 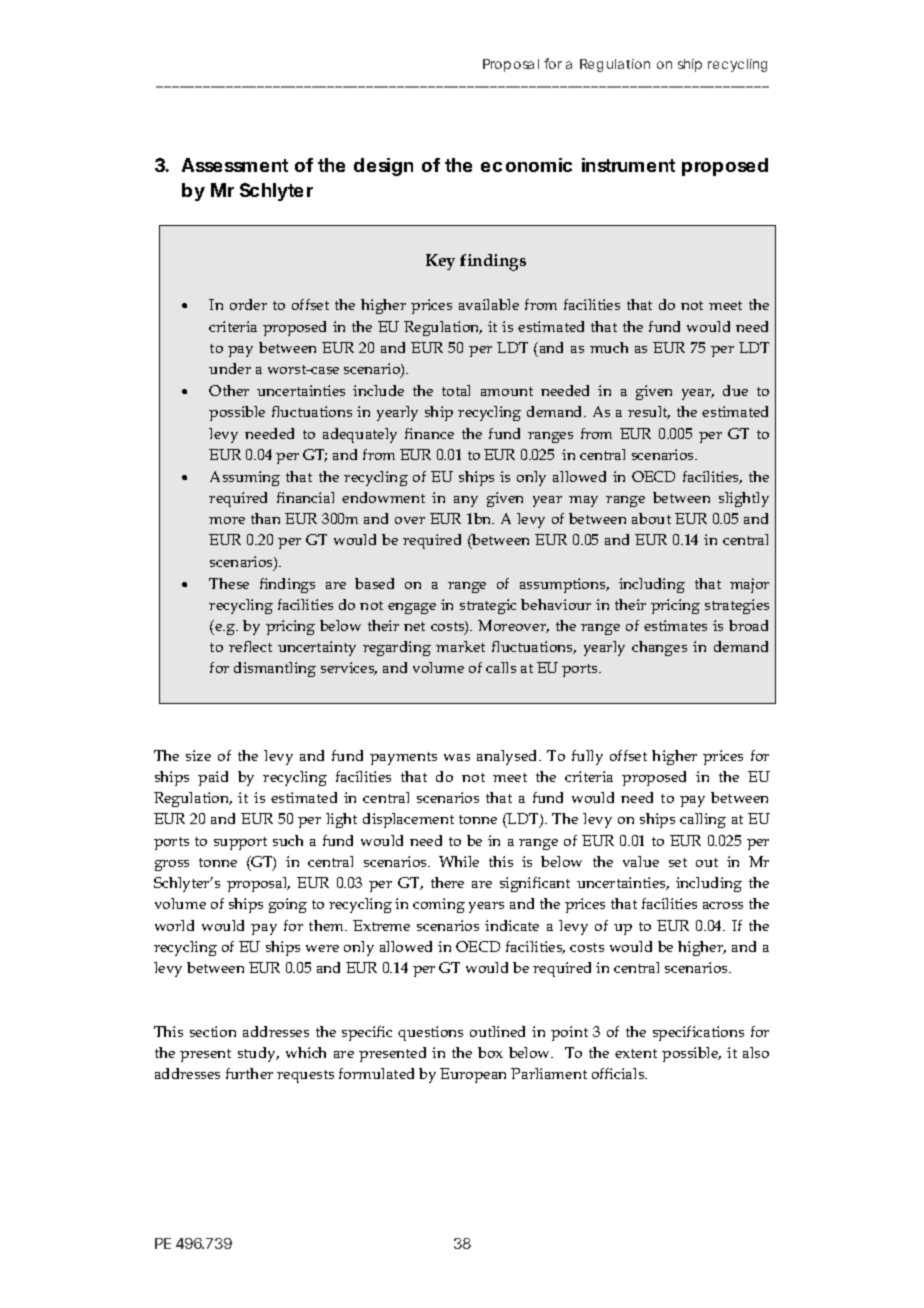 I want to click on calling, so click(x=703, y=820).
